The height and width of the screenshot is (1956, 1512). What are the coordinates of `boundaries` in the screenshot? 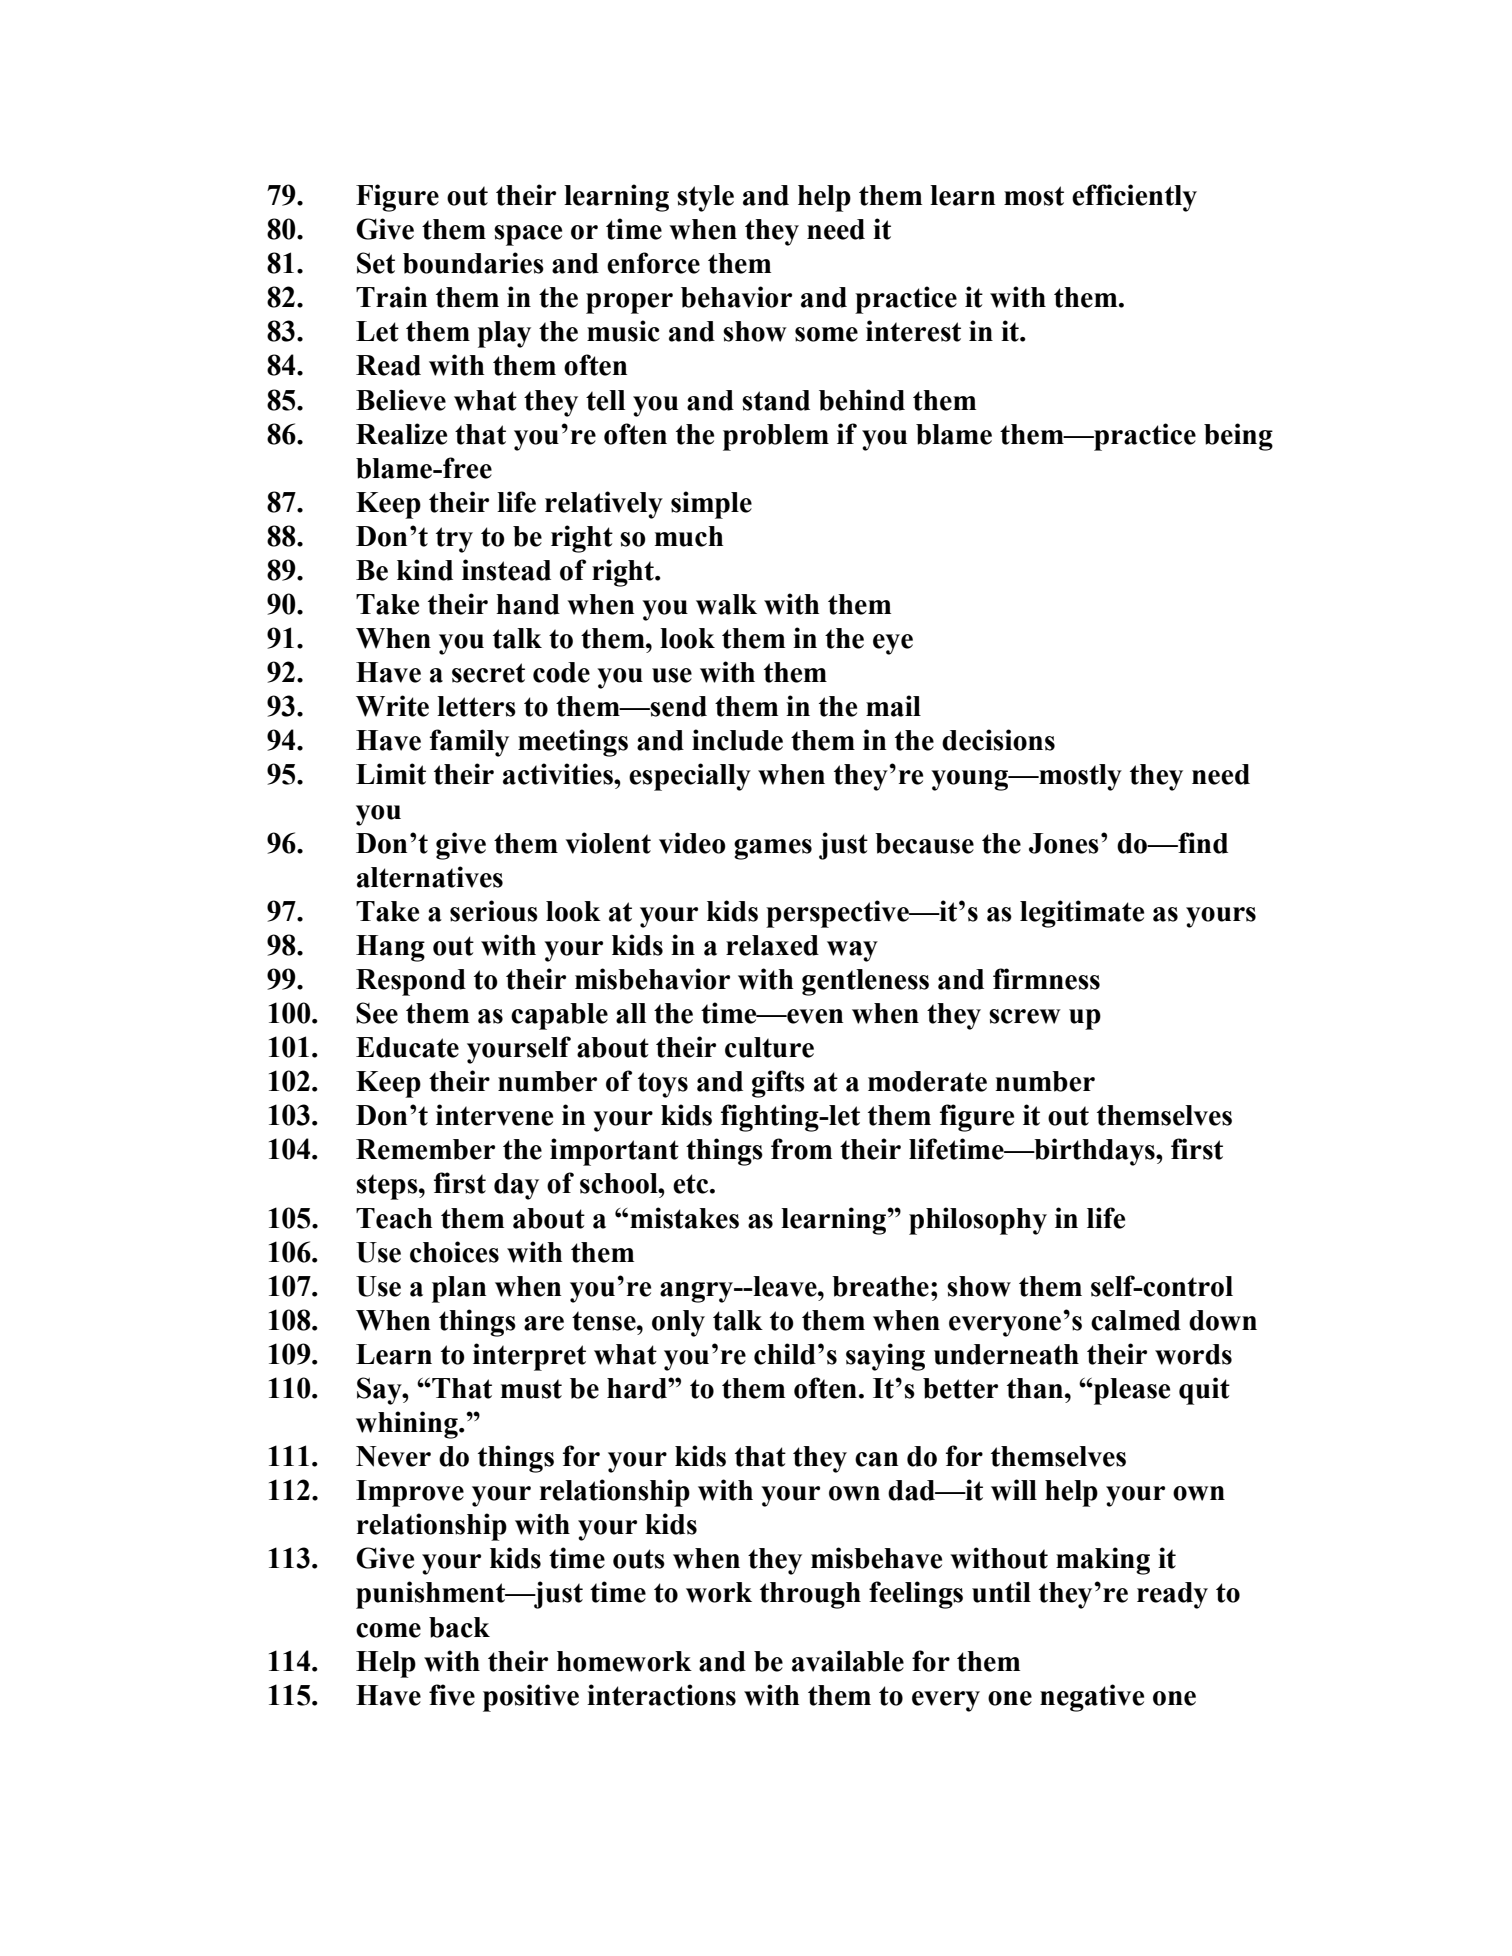 It's located at (473, 263).
